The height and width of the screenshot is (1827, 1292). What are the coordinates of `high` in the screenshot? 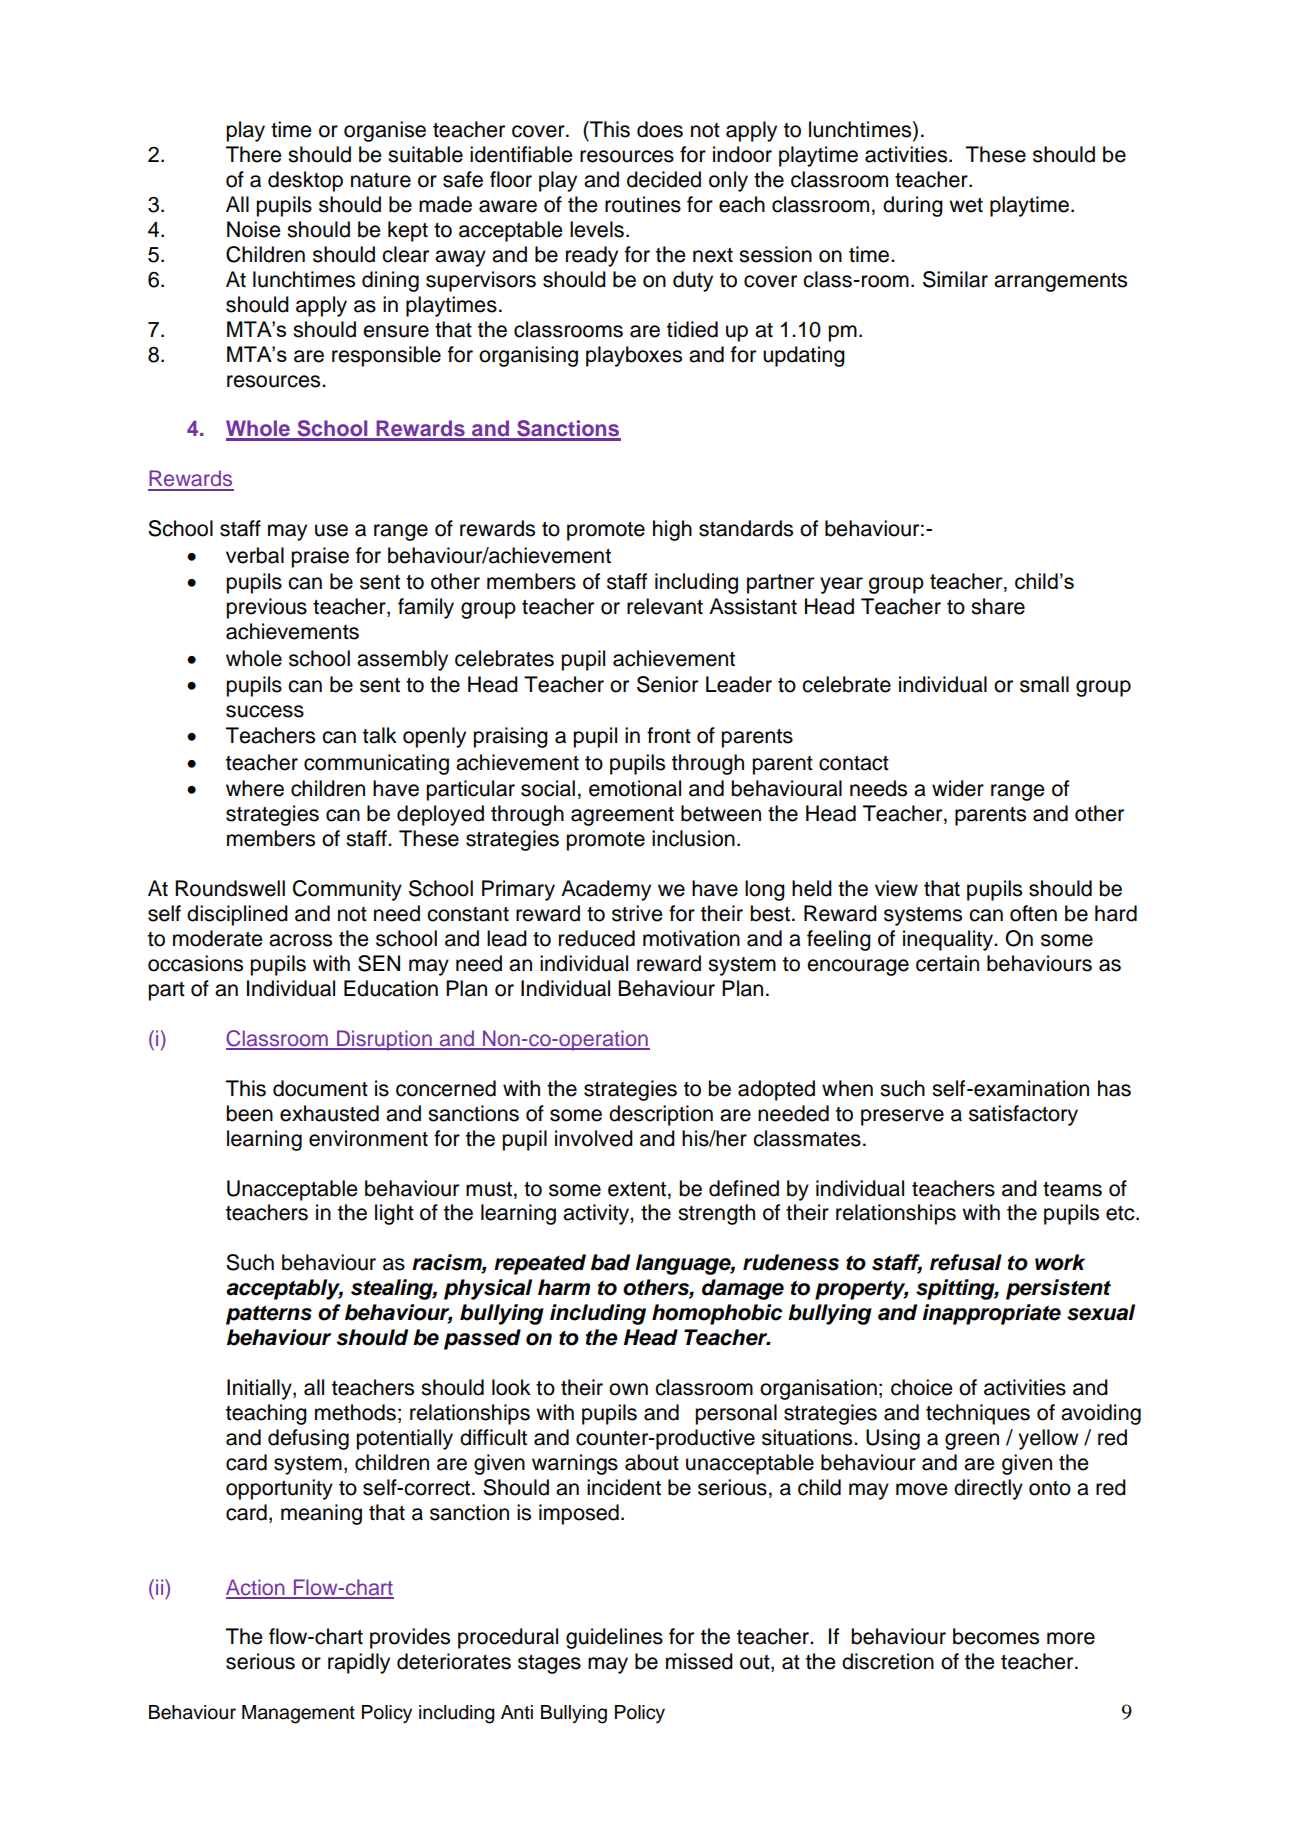 It's located at (672, 530).
